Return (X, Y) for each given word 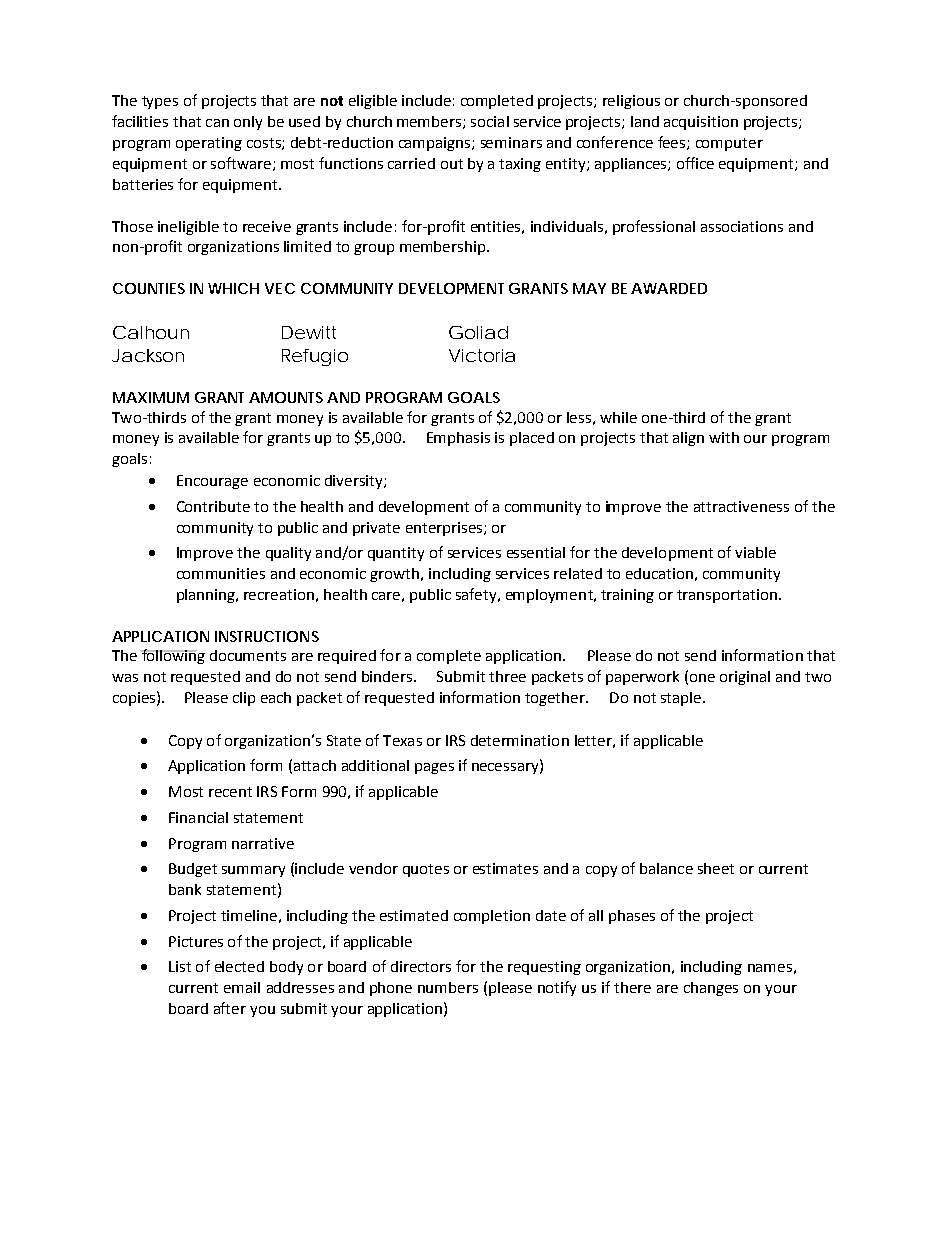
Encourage (212, 482)
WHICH (233, 288)
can (217, 123)
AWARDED (669, 288)
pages (434, 768)
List (180, 966)
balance (666, 868)
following (172, 656)
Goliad (478, 332)
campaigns (436, 144)
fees (673, 143)
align (688, 439)
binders (387, 676)
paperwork (642, 678)
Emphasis (458, 439)
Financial (198, 817)
